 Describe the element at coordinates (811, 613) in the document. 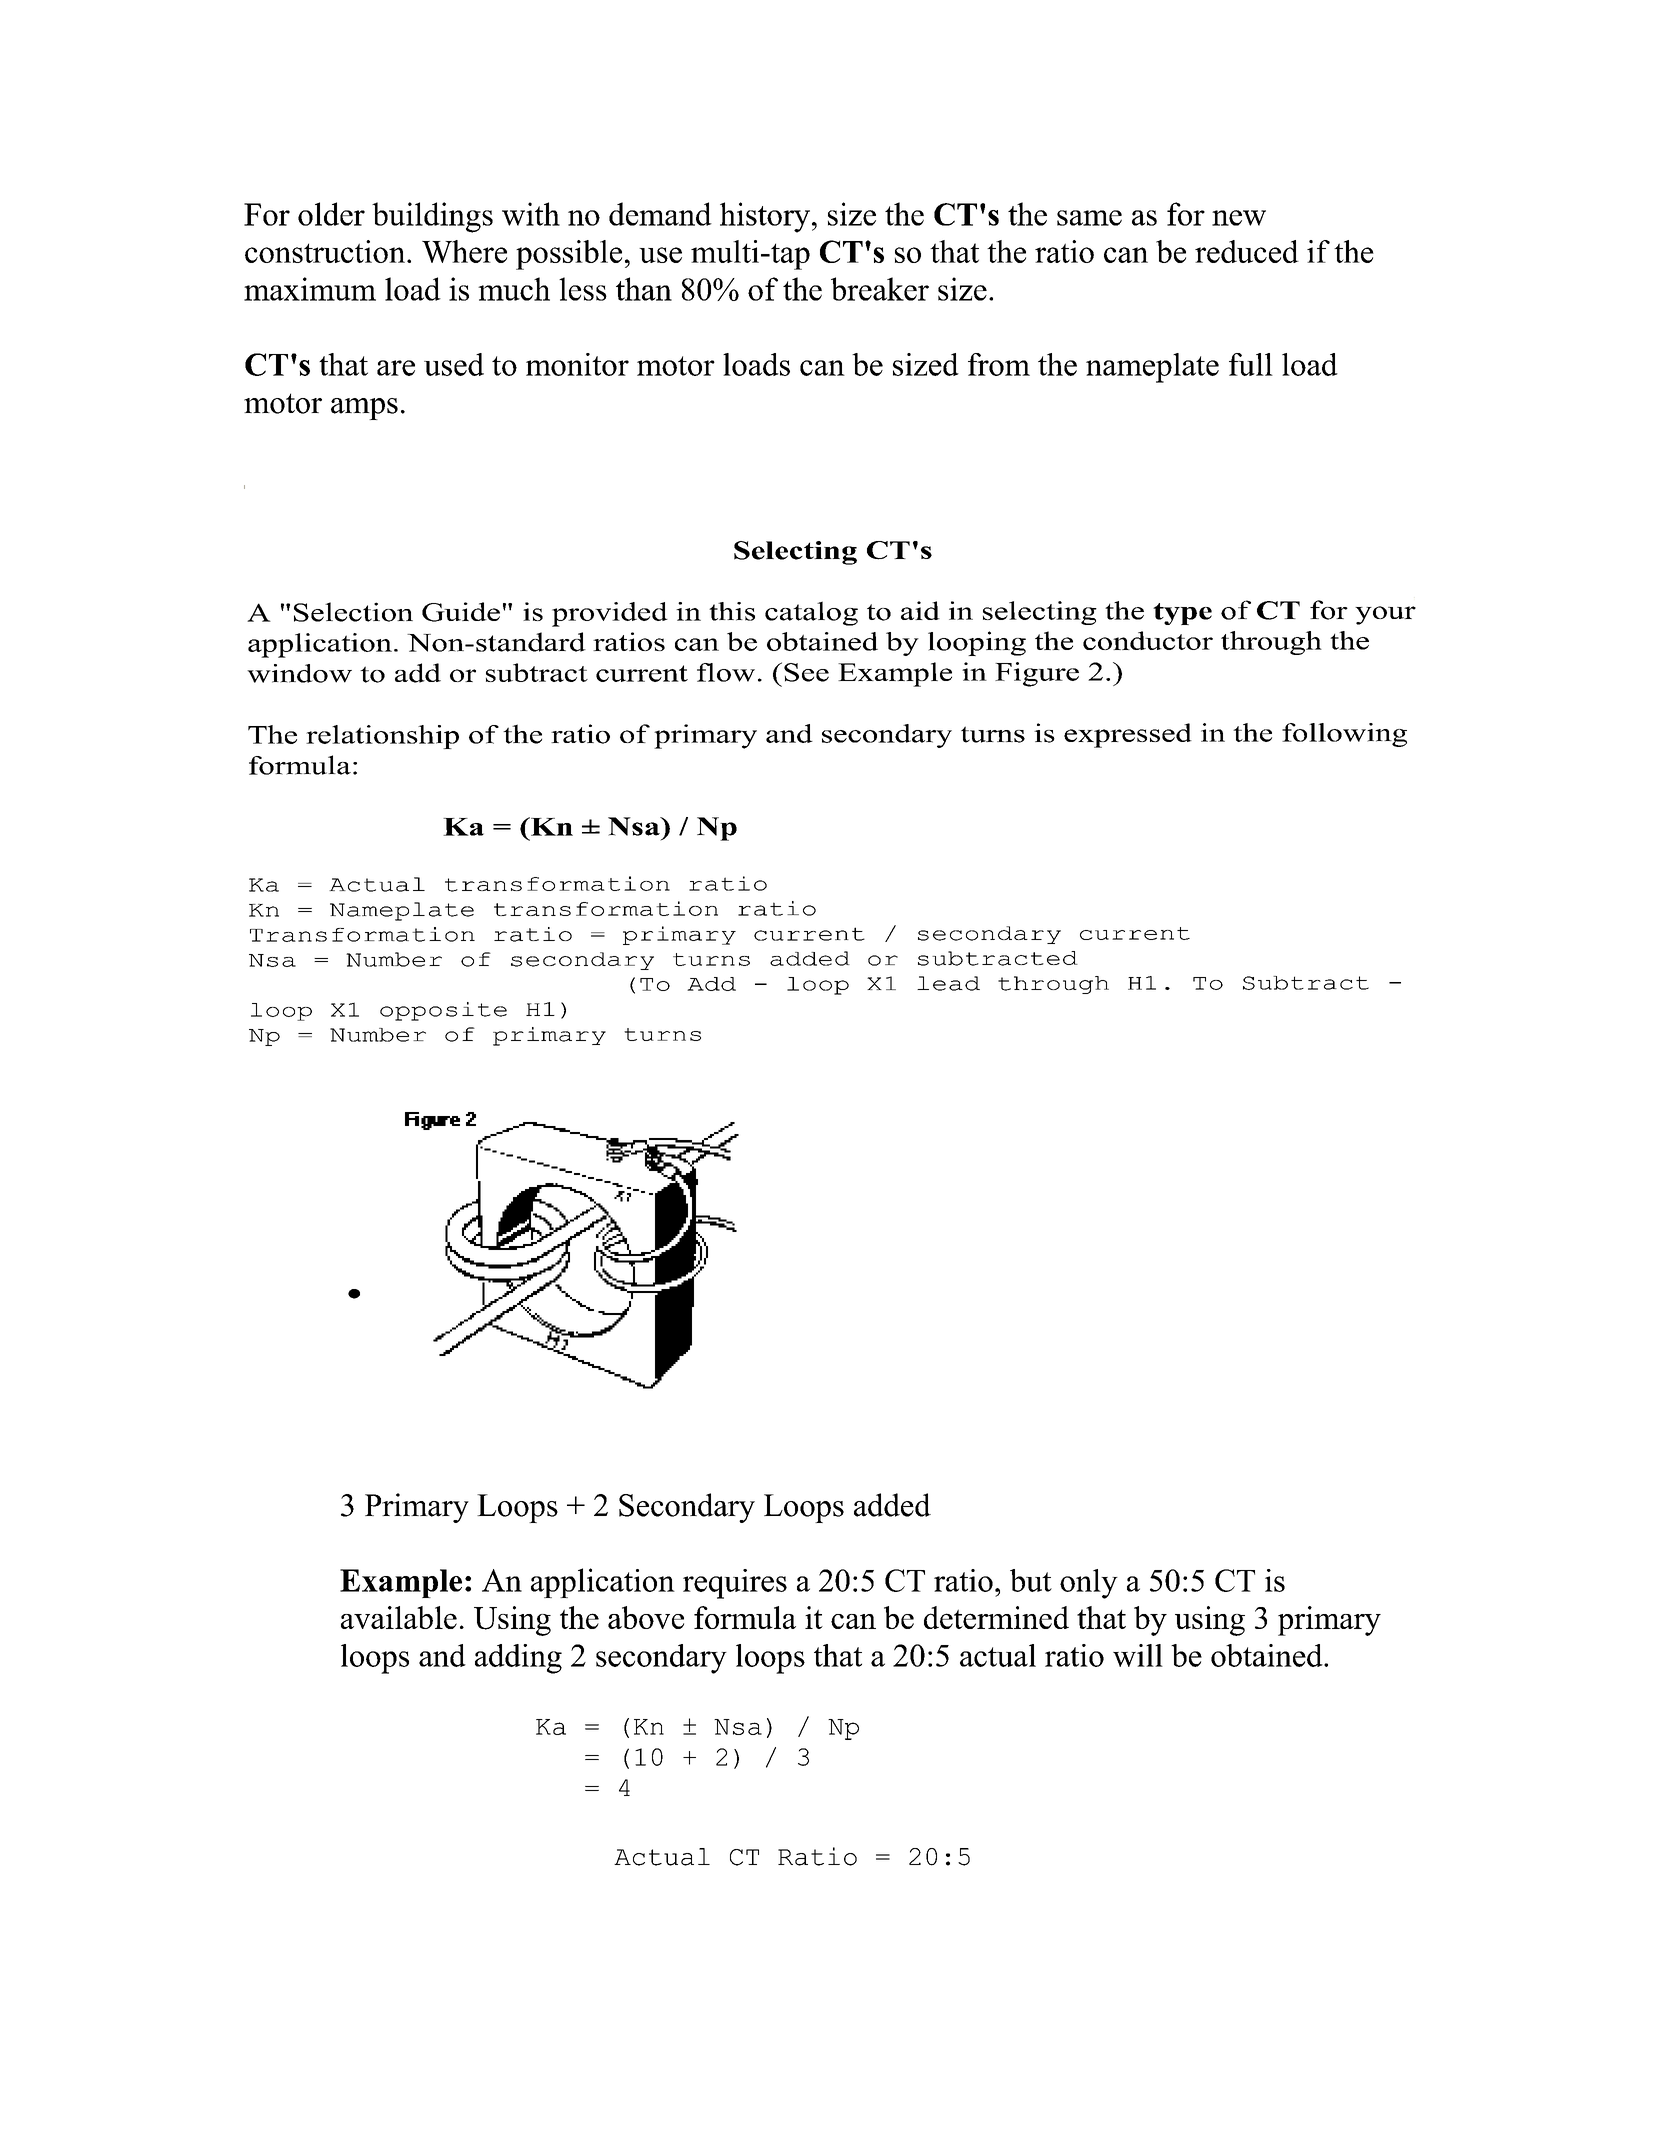

I see `catalog` at that location.
